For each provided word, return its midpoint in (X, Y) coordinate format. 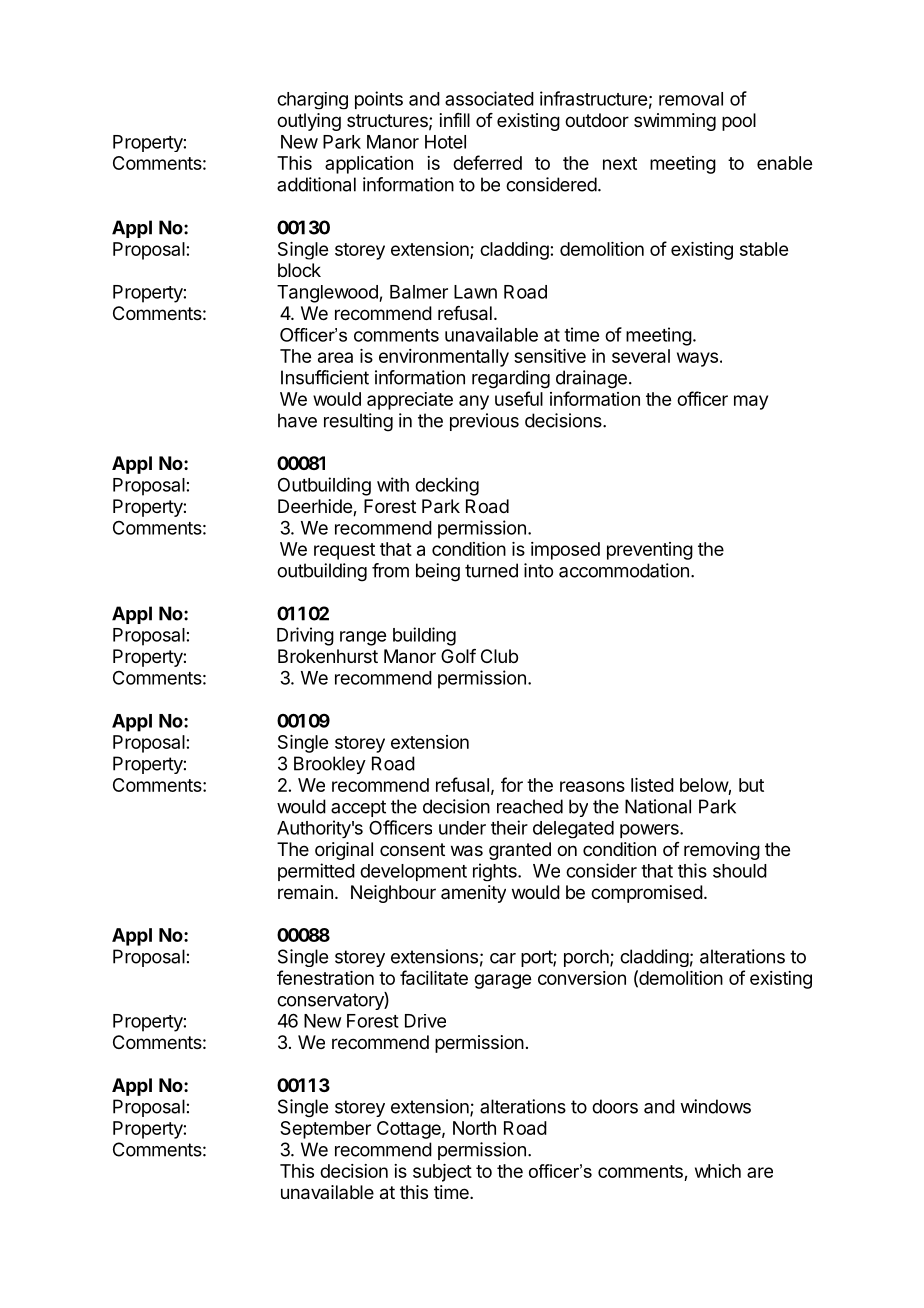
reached (530, 806)
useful (519, 398)
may (751, 402)
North (474, 1128)
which (718, 1171)
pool (739, 122)
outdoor (597, 120)
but (751, 785)
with (393, 484)
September (325, 1130)
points (379, 100)
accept (358, 808)
